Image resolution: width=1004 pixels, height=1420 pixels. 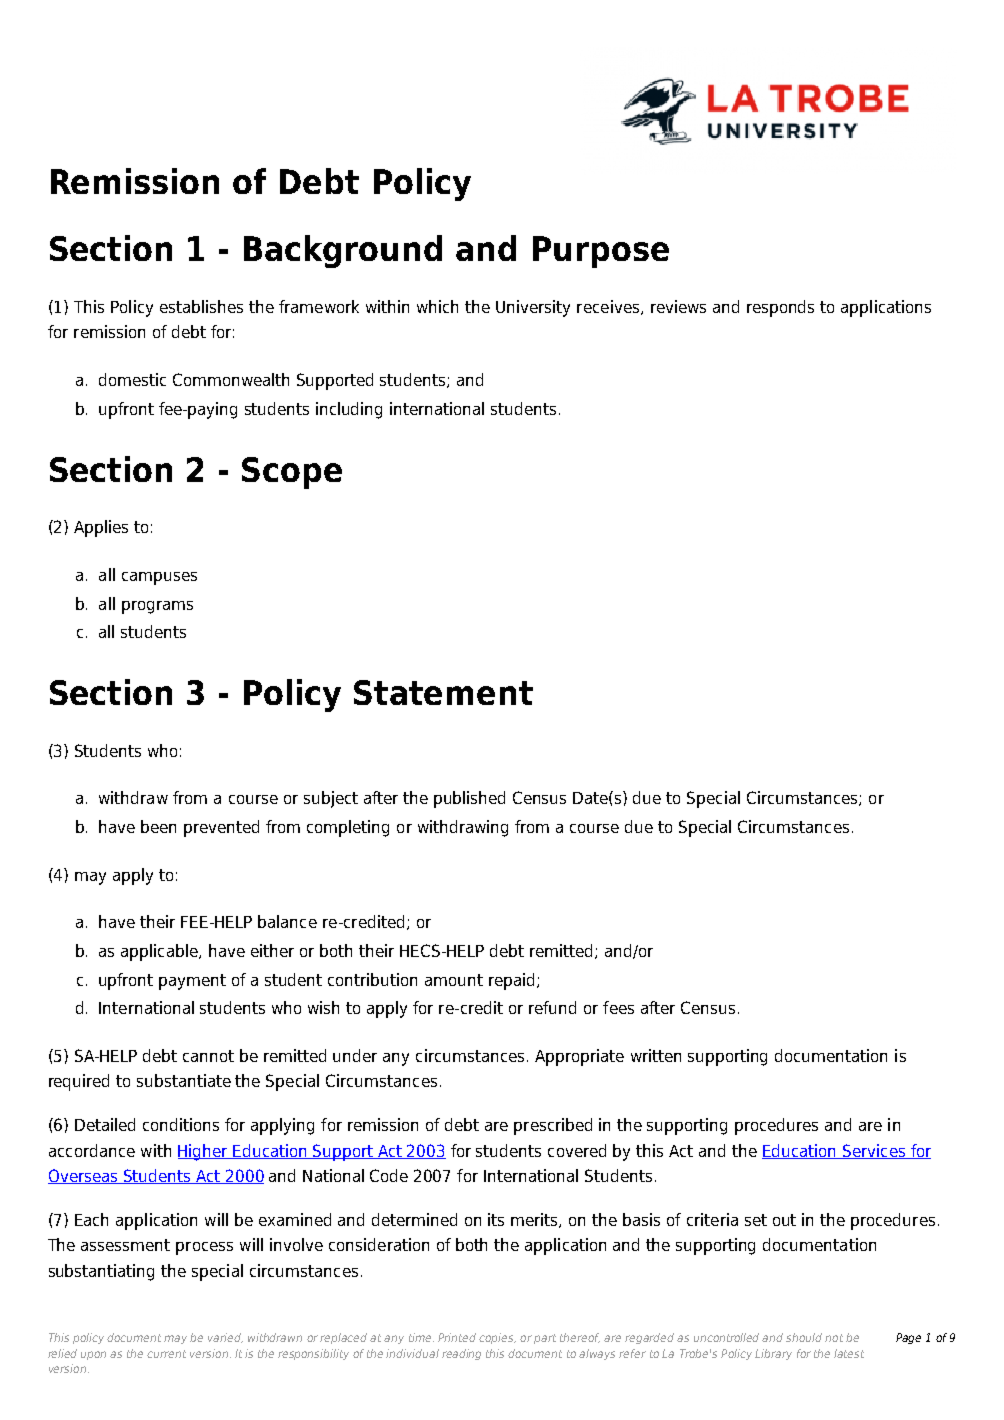 I want to click on payment, so click(x=192, y=982).
